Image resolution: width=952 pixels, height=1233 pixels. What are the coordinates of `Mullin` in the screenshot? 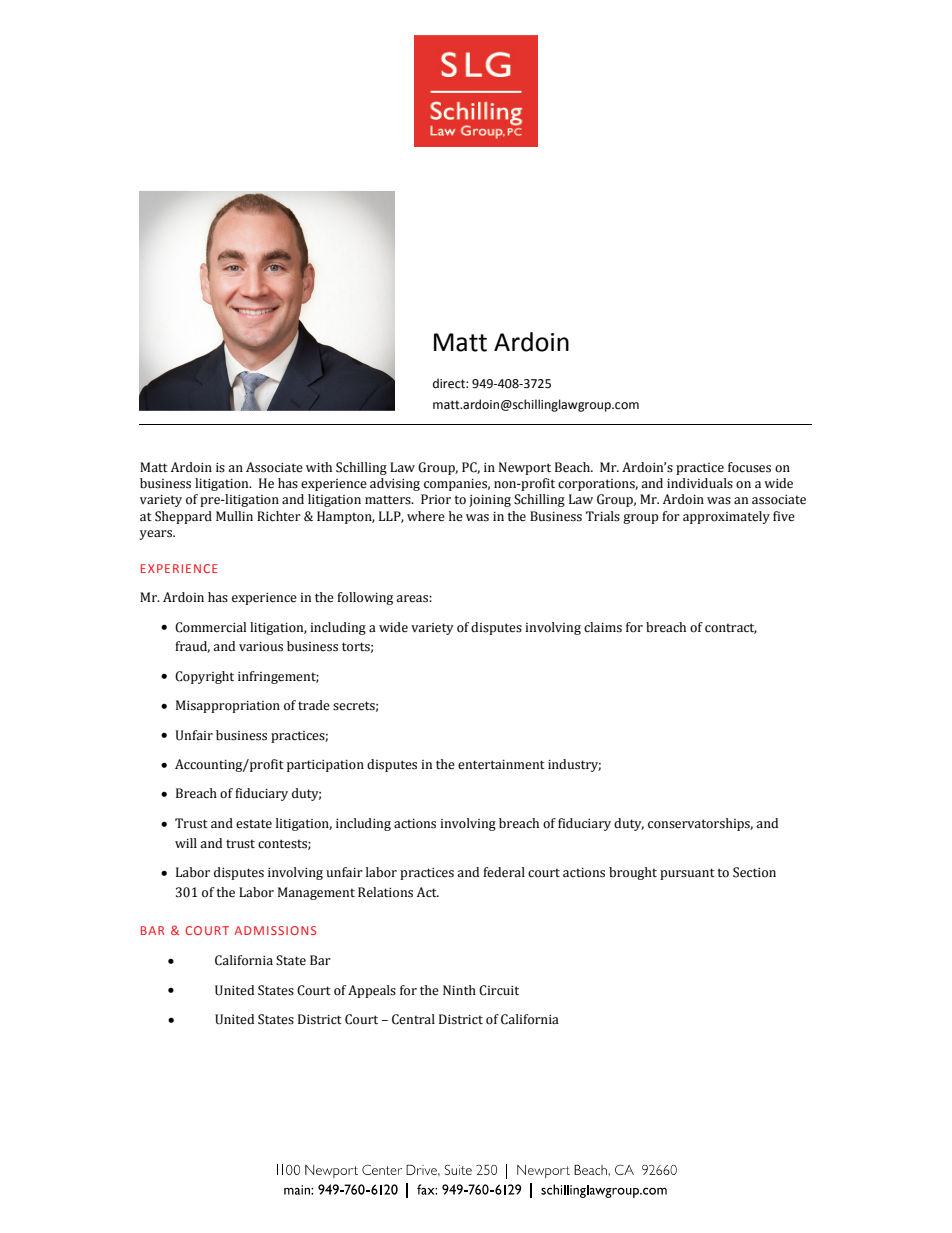 It's located at (234, 516).
